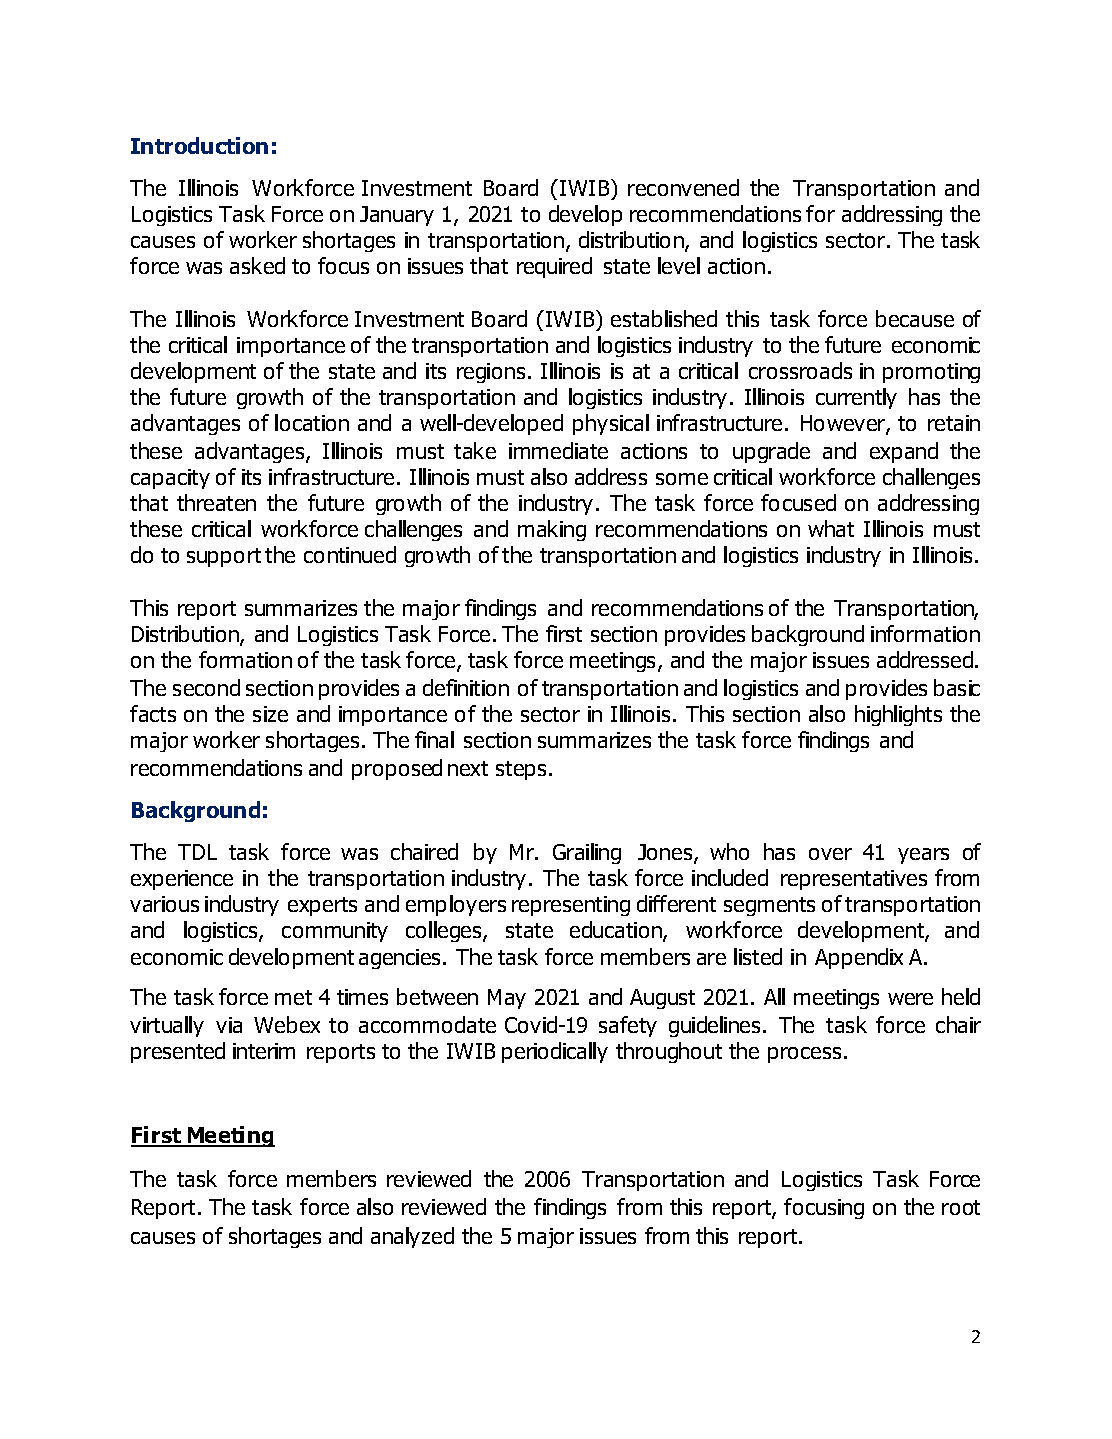  Describe the element at coordinates (412, 1237) in the image. I see `analyzed` at that location.
